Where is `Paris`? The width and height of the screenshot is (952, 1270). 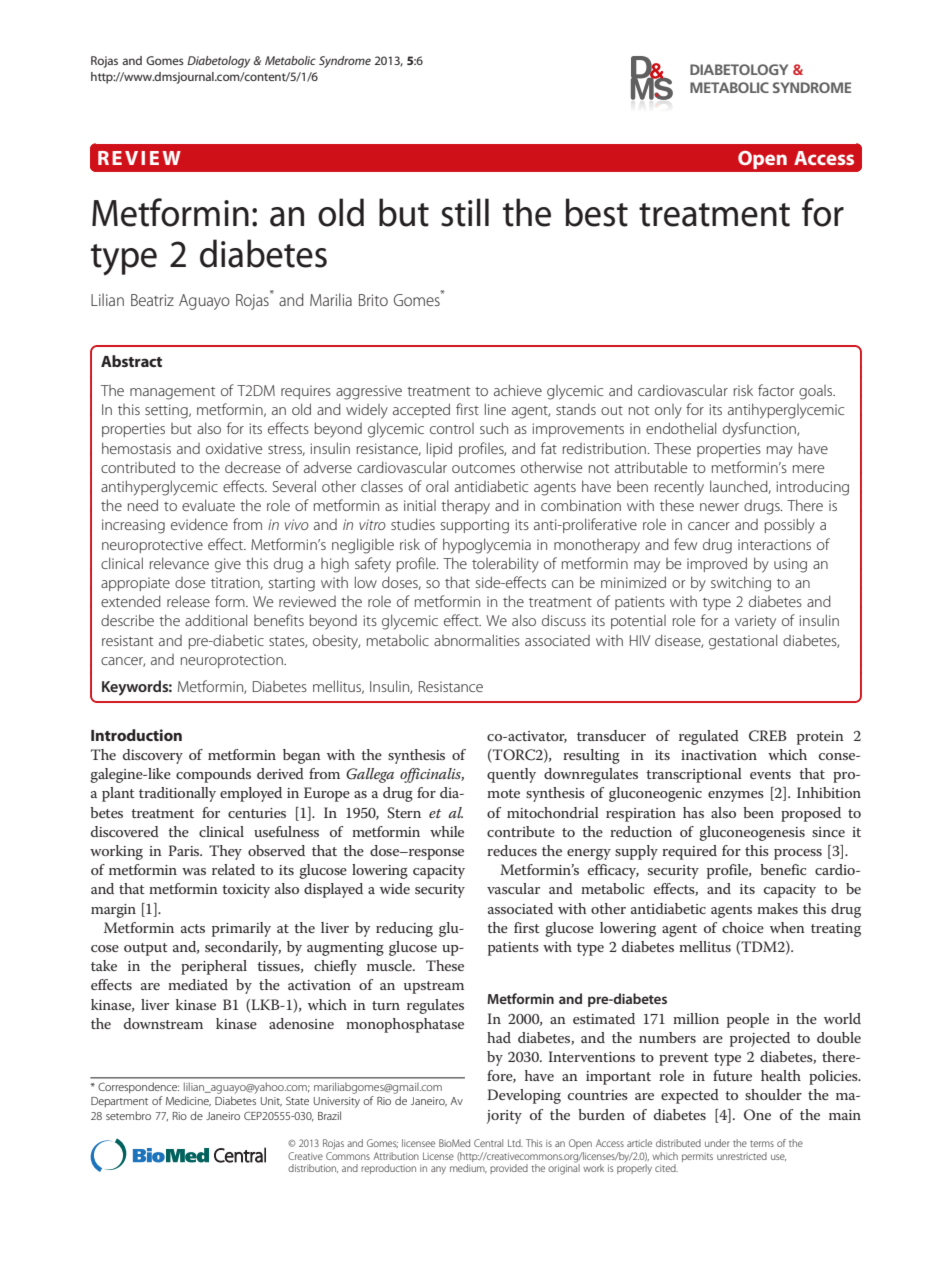
Paris is located at coordinates (185, 850).
